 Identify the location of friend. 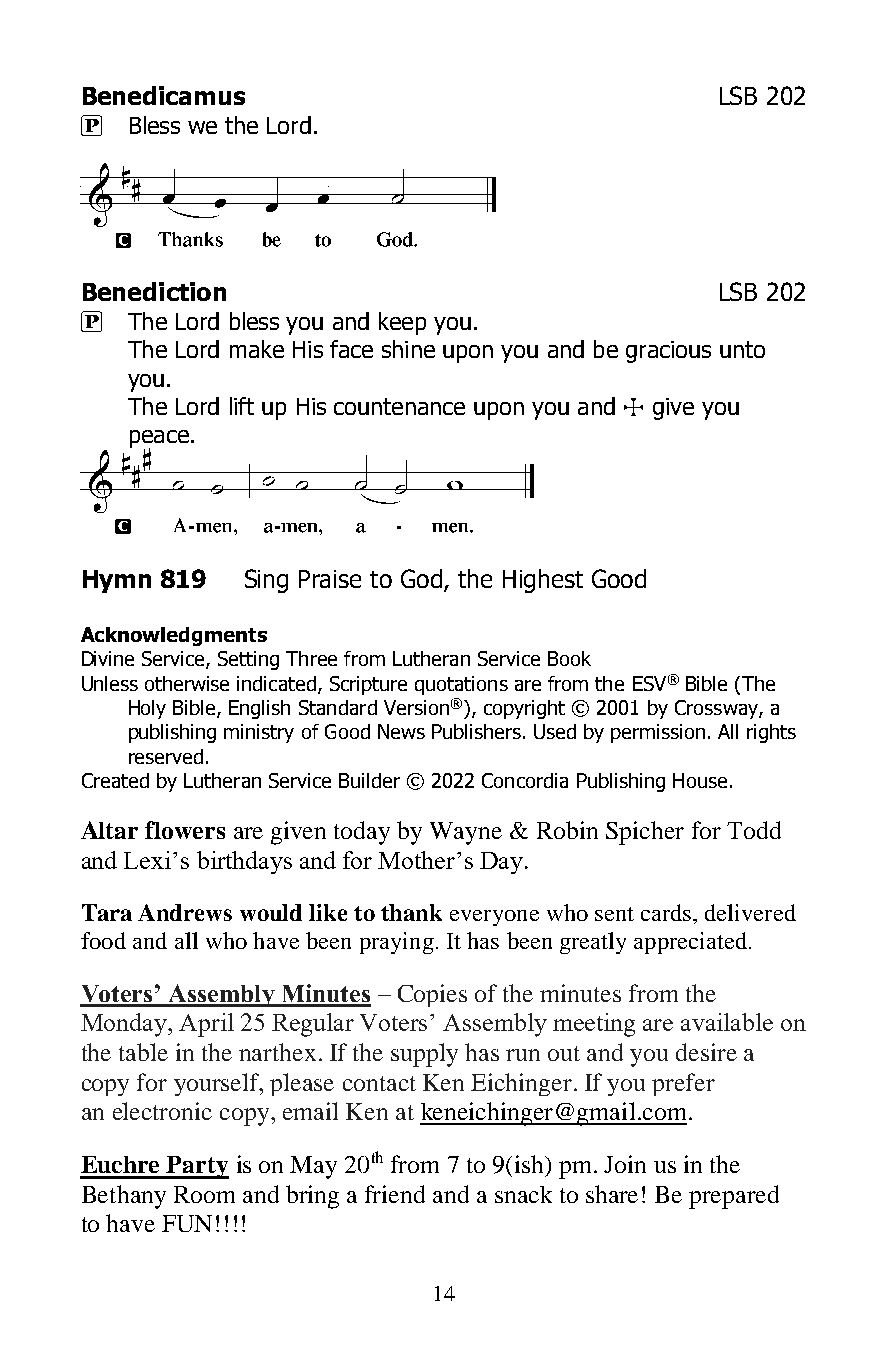
(395, 1194).
